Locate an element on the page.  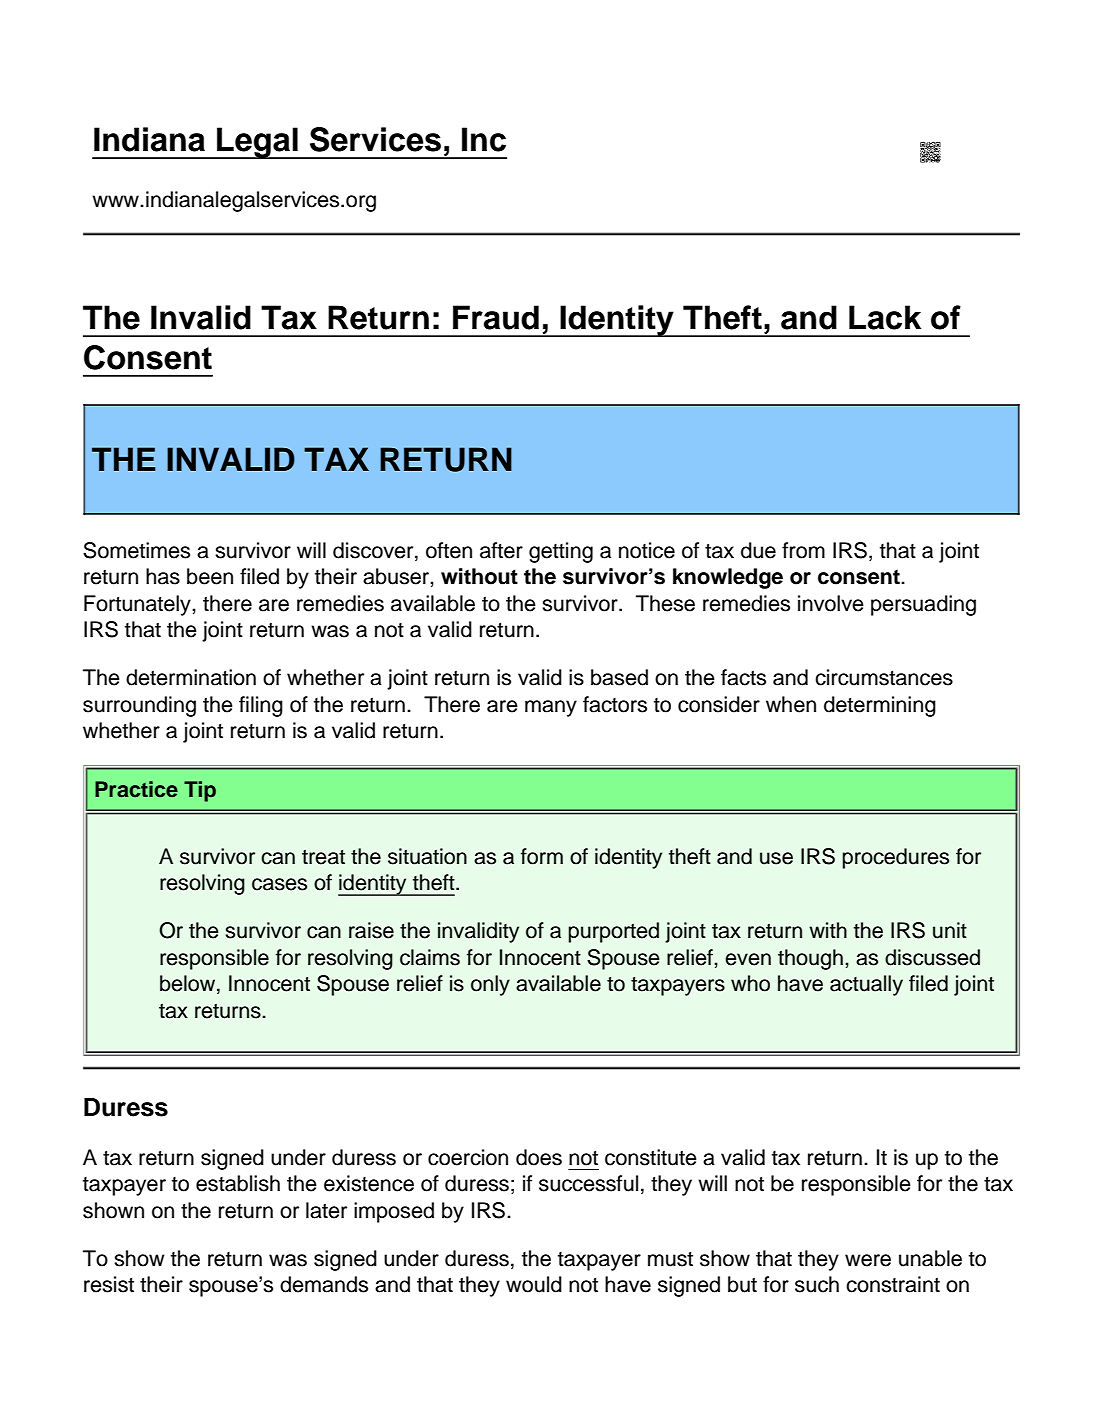
Lack is located at coordinates (885, 317).
